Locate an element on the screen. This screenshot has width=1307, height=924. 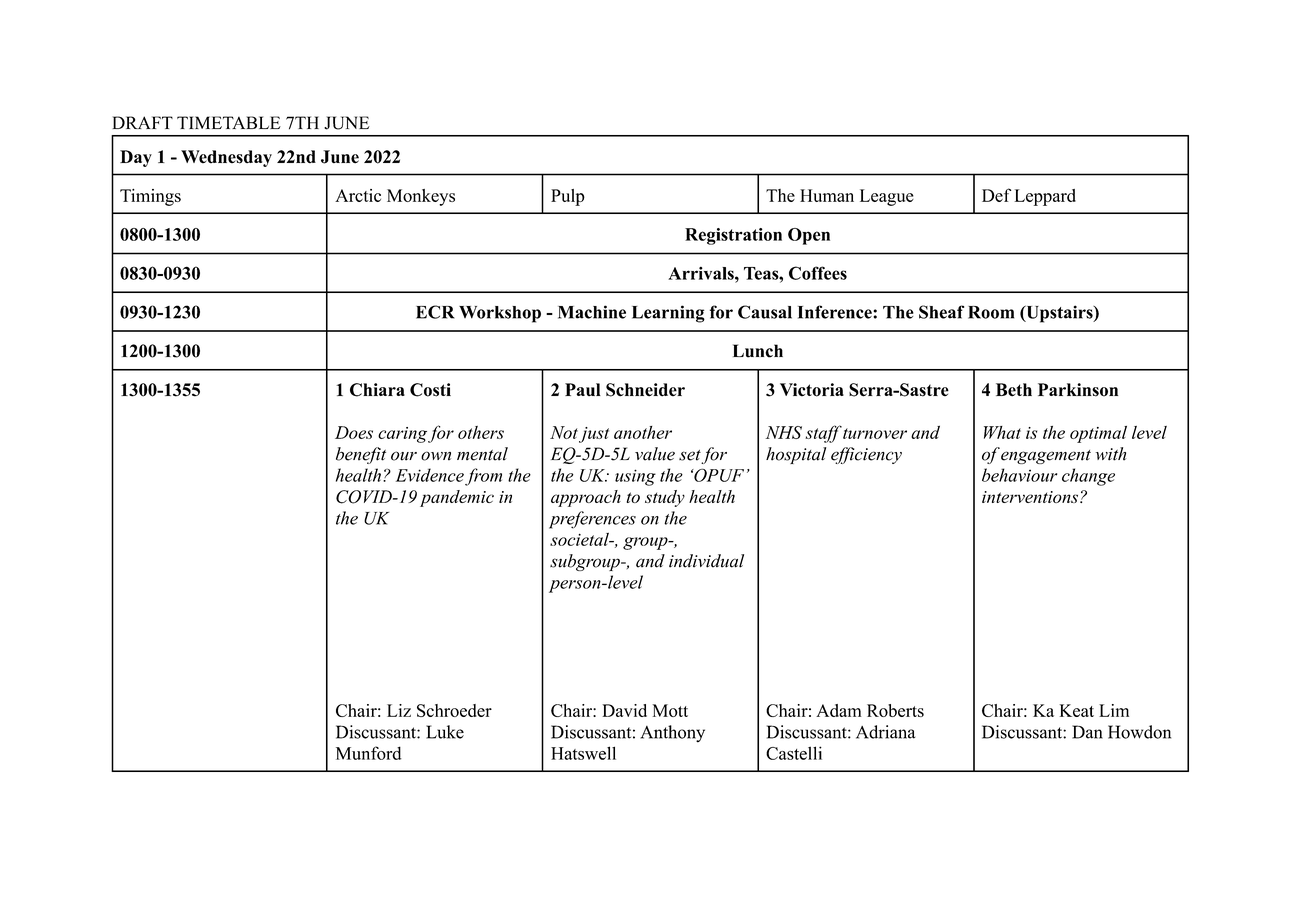
Liz is located at coordinates (399, 710).
